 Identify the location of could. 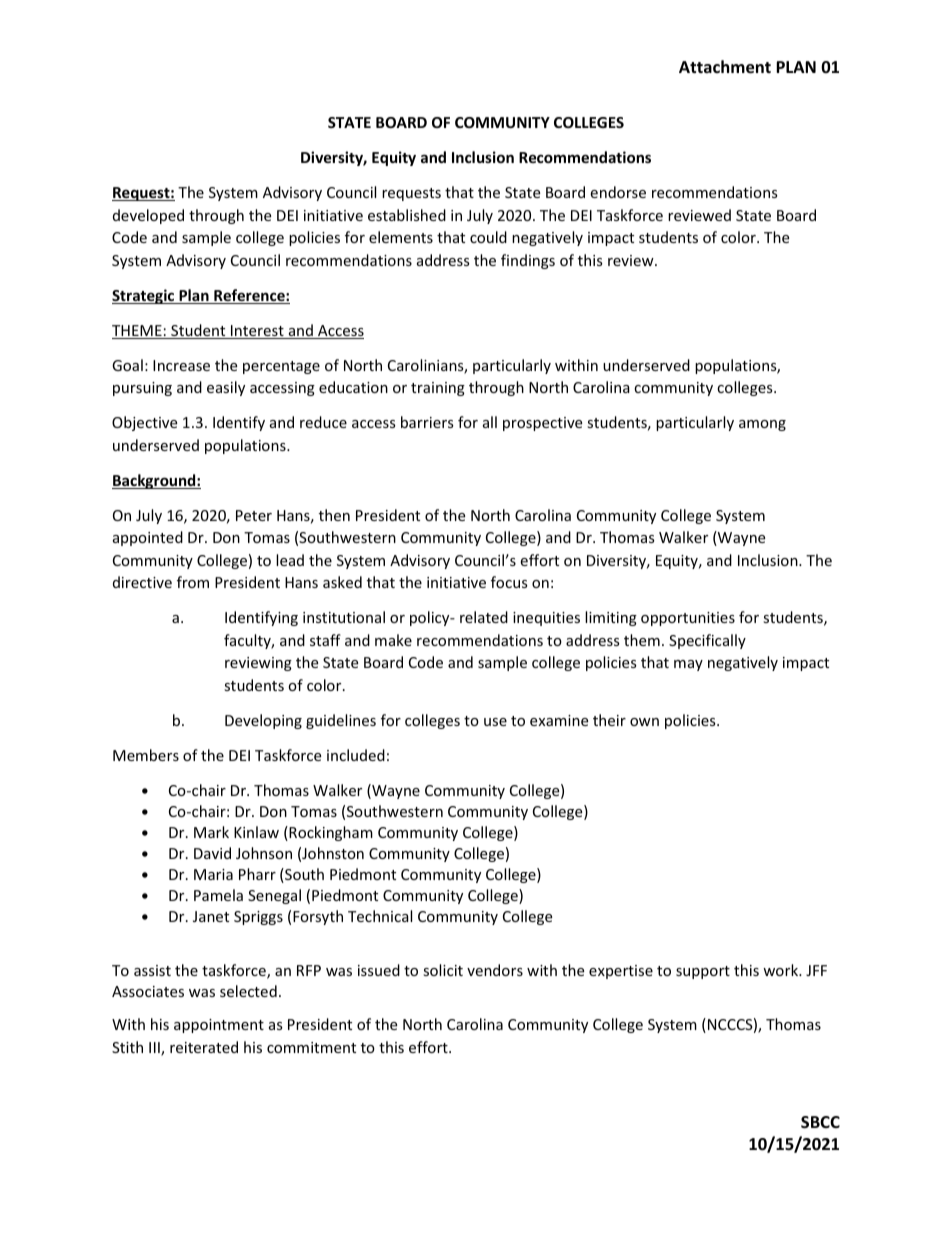
(488, 237).
